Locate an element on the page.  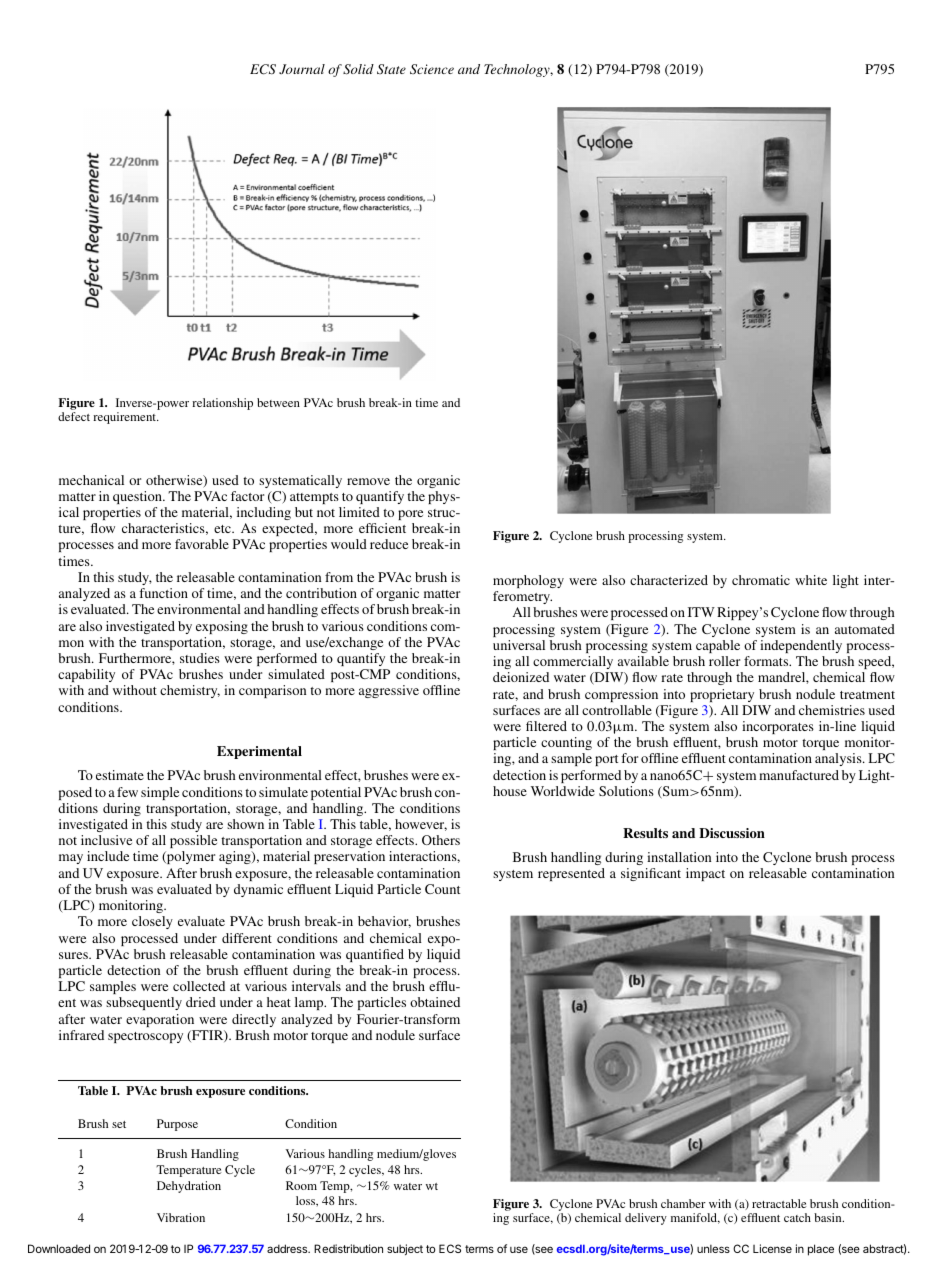
formats is located at coordinates (767, 661).
